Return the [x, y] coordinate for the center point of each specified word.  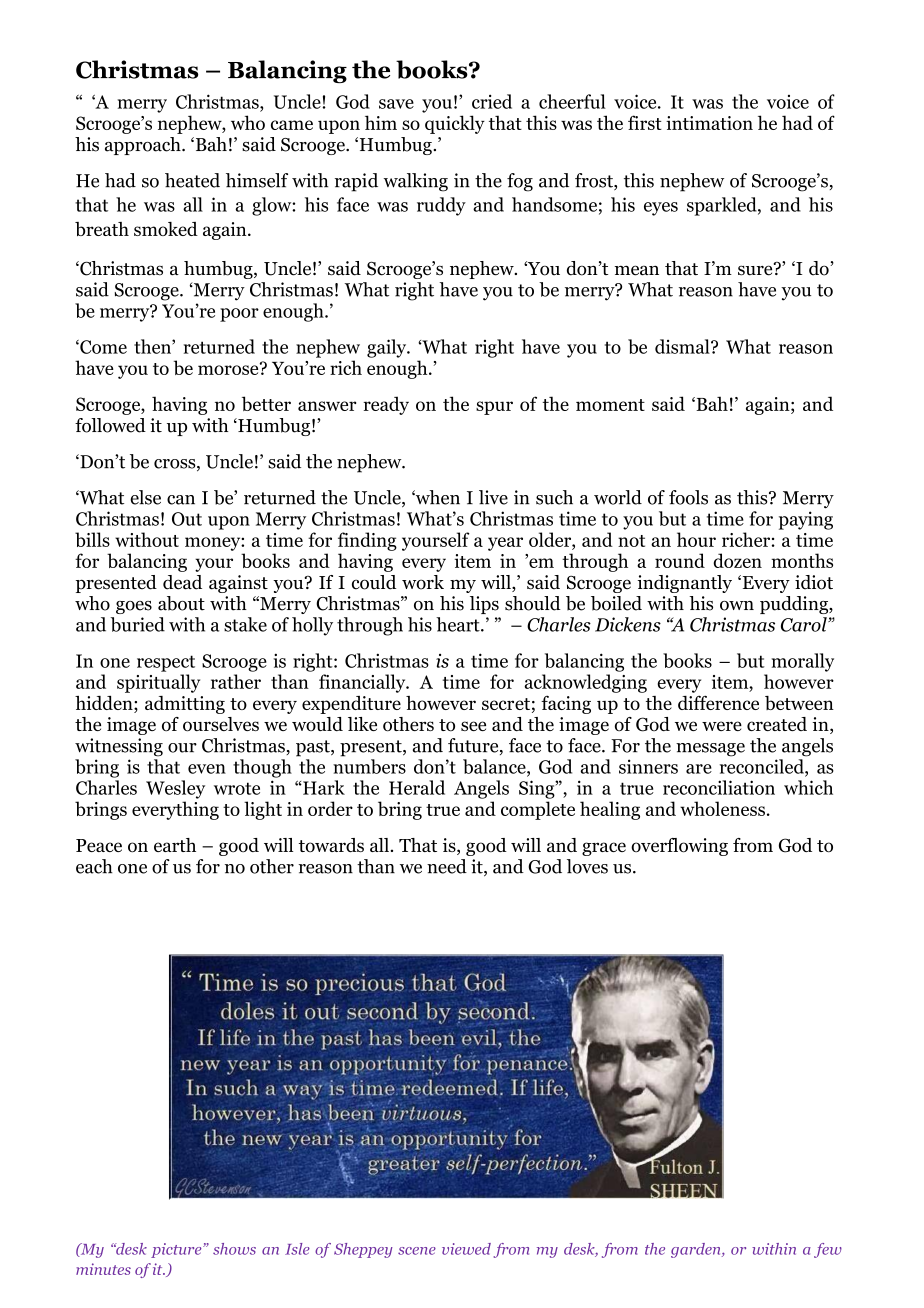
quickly [455, 124]
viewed [466, 1249]
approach [144, 146]
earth [175, 845]
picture [177, 1250]
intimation [709, 123]
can [181, 500]
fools [688, 497]
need [447, 866]
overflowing [679, 847]
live [493, 497]
